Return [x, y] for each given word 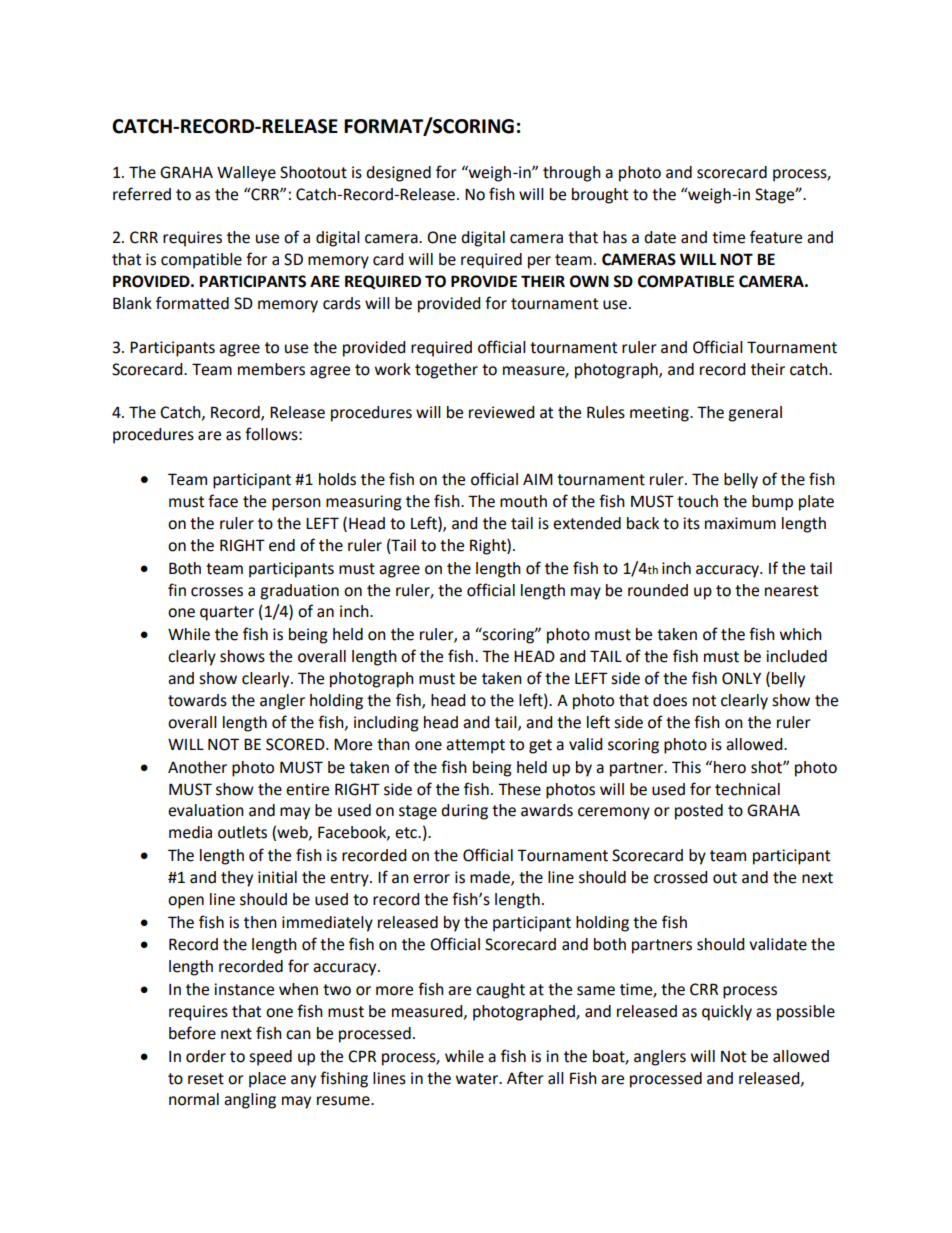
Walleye [246, 174]
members [271, 369]
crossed [681, 877]
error [431, 879]
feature [776, 237]
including [386, 724]
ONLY [741, 678]
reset [206, 1079]
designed [398, 174]
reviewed [502, 412]
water [478, 1079]
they [237, 879]
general [755, 414]
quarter [227, 613]
